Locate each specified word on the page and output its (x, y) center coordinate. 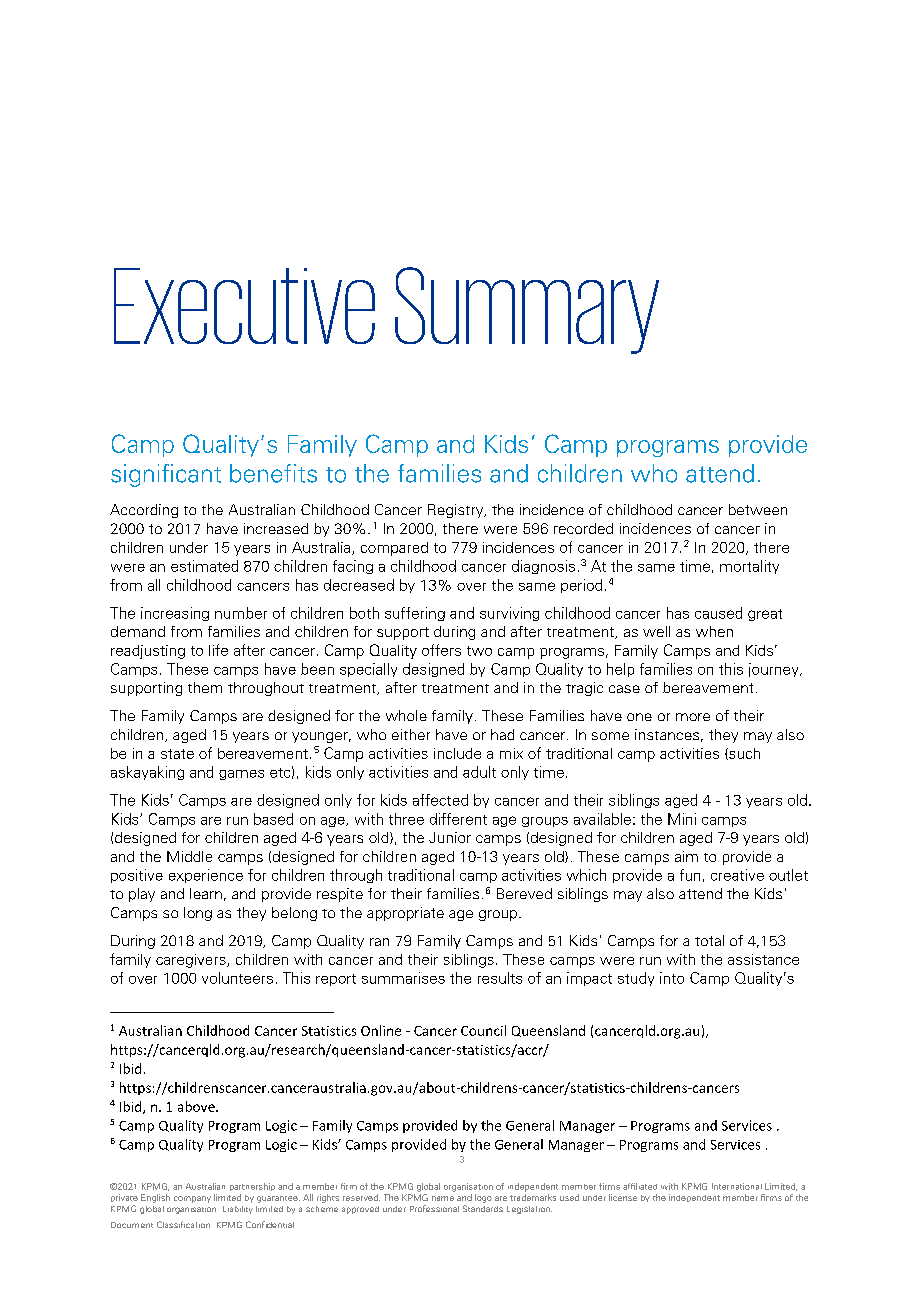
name (443, 1198)
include (457, 753)
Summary (527, 310)
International (737, 1186)
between (758, 509)
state (177, 754)
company (192, 1199)
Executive (244, 306)
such (743, 754)
